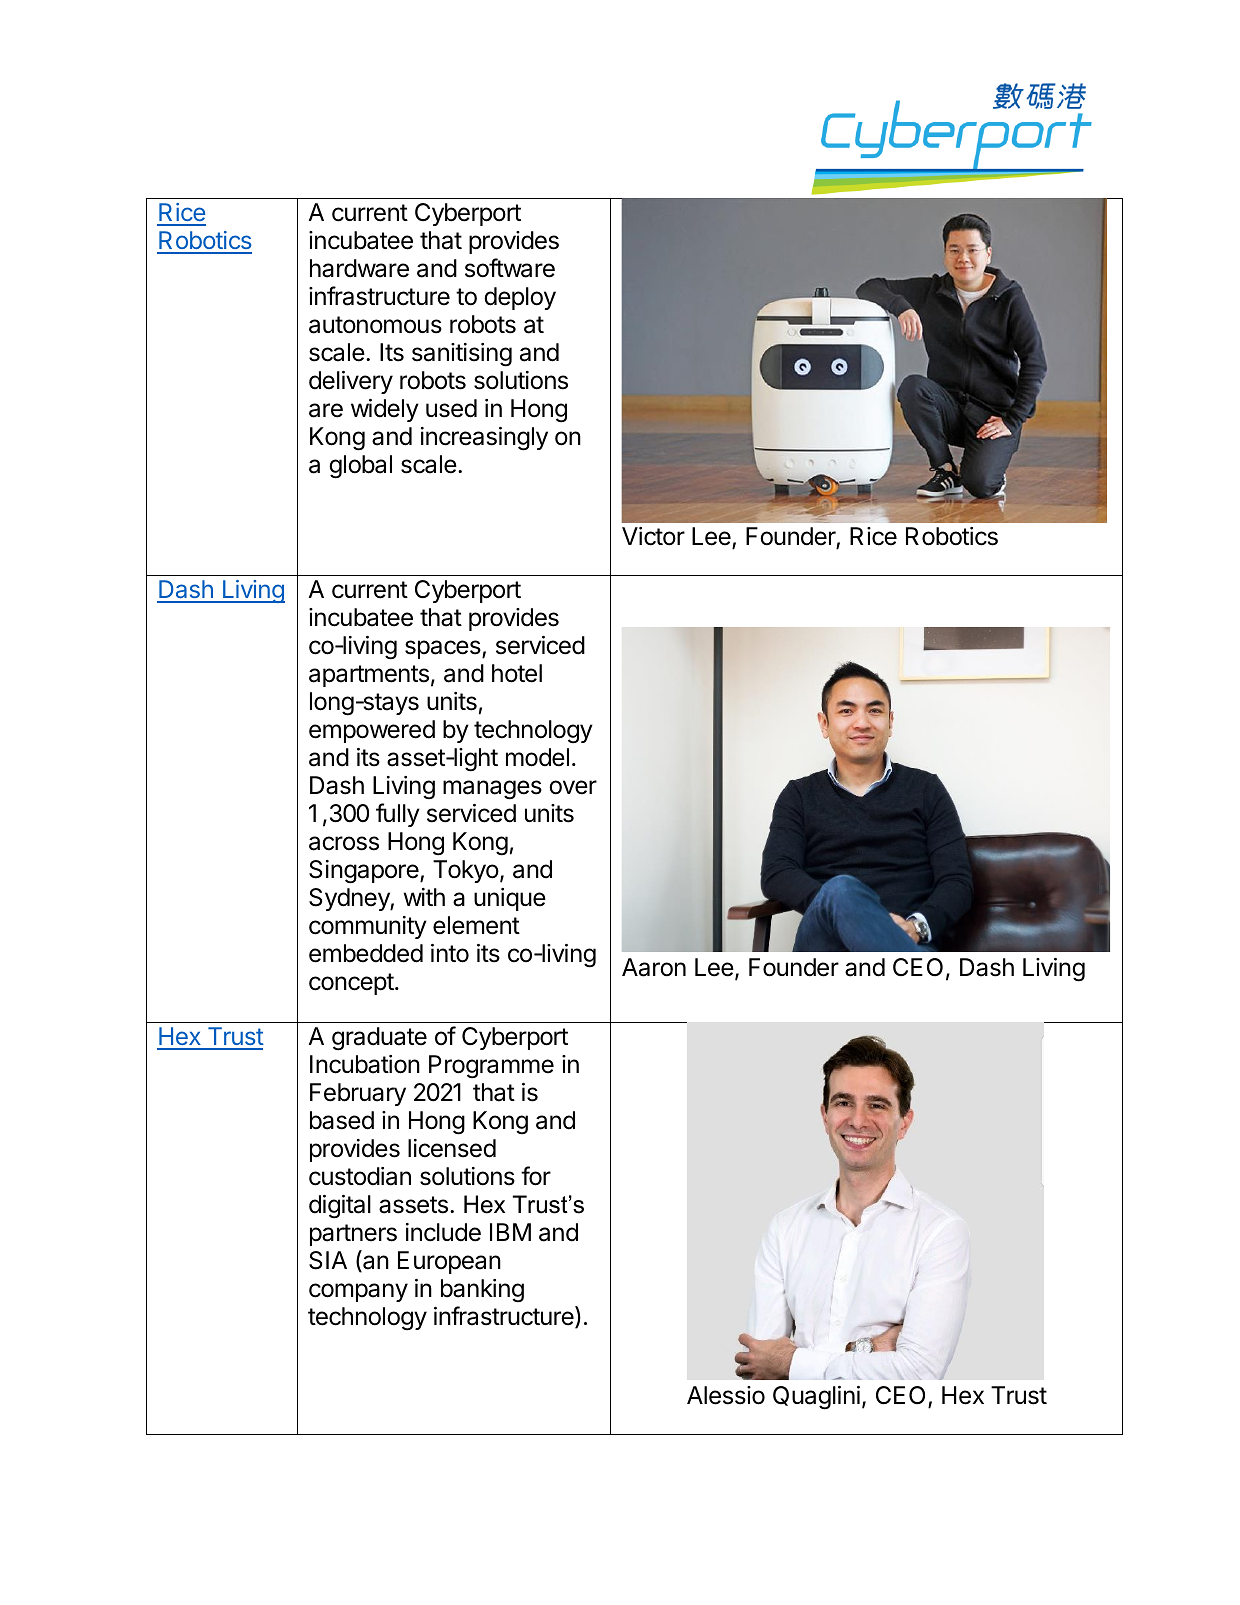 This document has width=1240, height=1605. What do you see at coordinates (358, 1292) in the document?
I see `company` at bounding box center [358, 1292].
